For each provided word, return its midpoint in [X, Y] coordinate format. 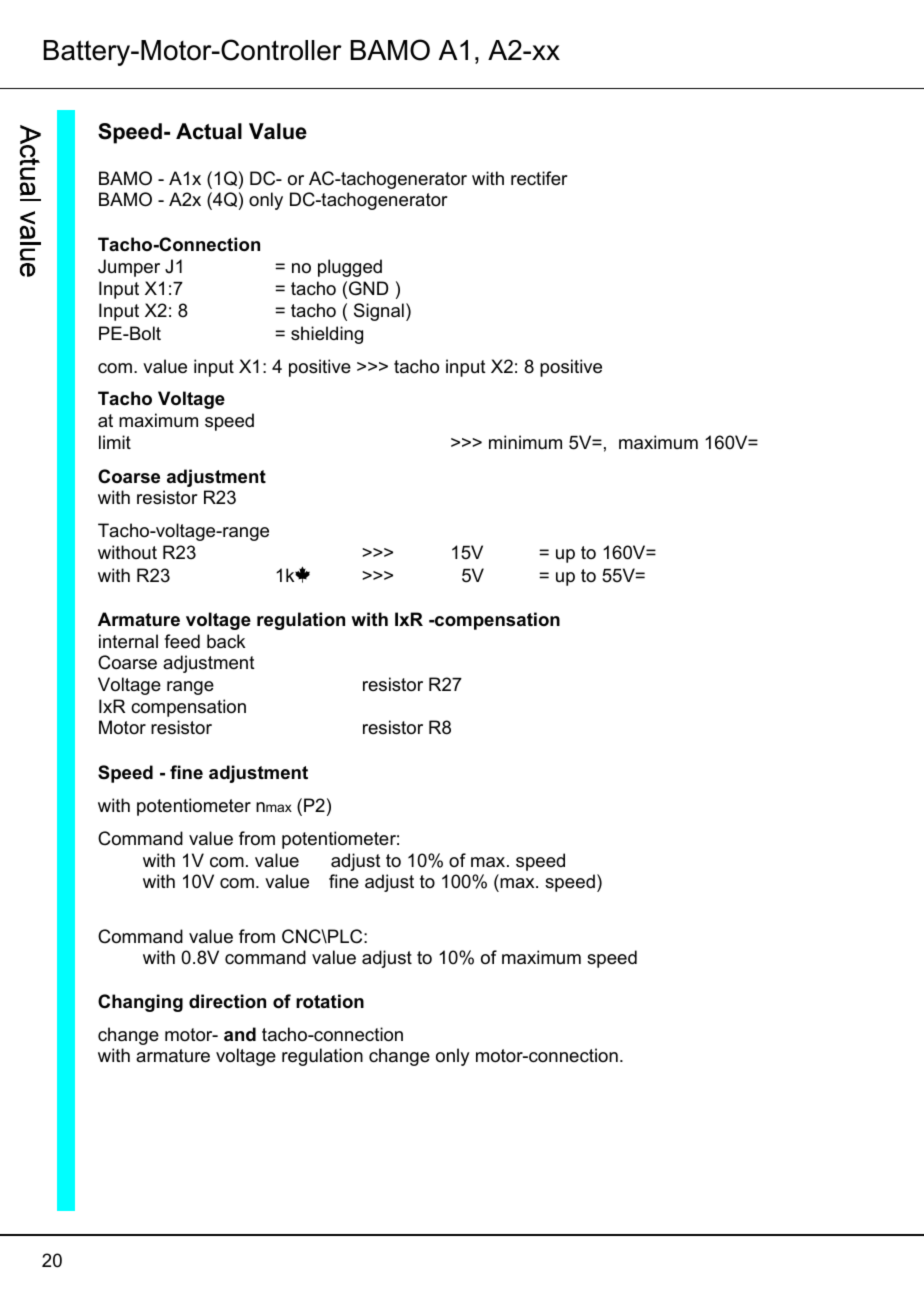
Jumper [129, 268]
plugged [350, 268]
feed [182, 641]
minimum [525, 442]
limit [115, 442]
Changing [140, 1003]
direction [227, 1001]
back [226, 641]
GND [368, 288]
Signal [379, 312]
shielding [327, 335]
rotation [330, 1001]
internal [128, 641]
